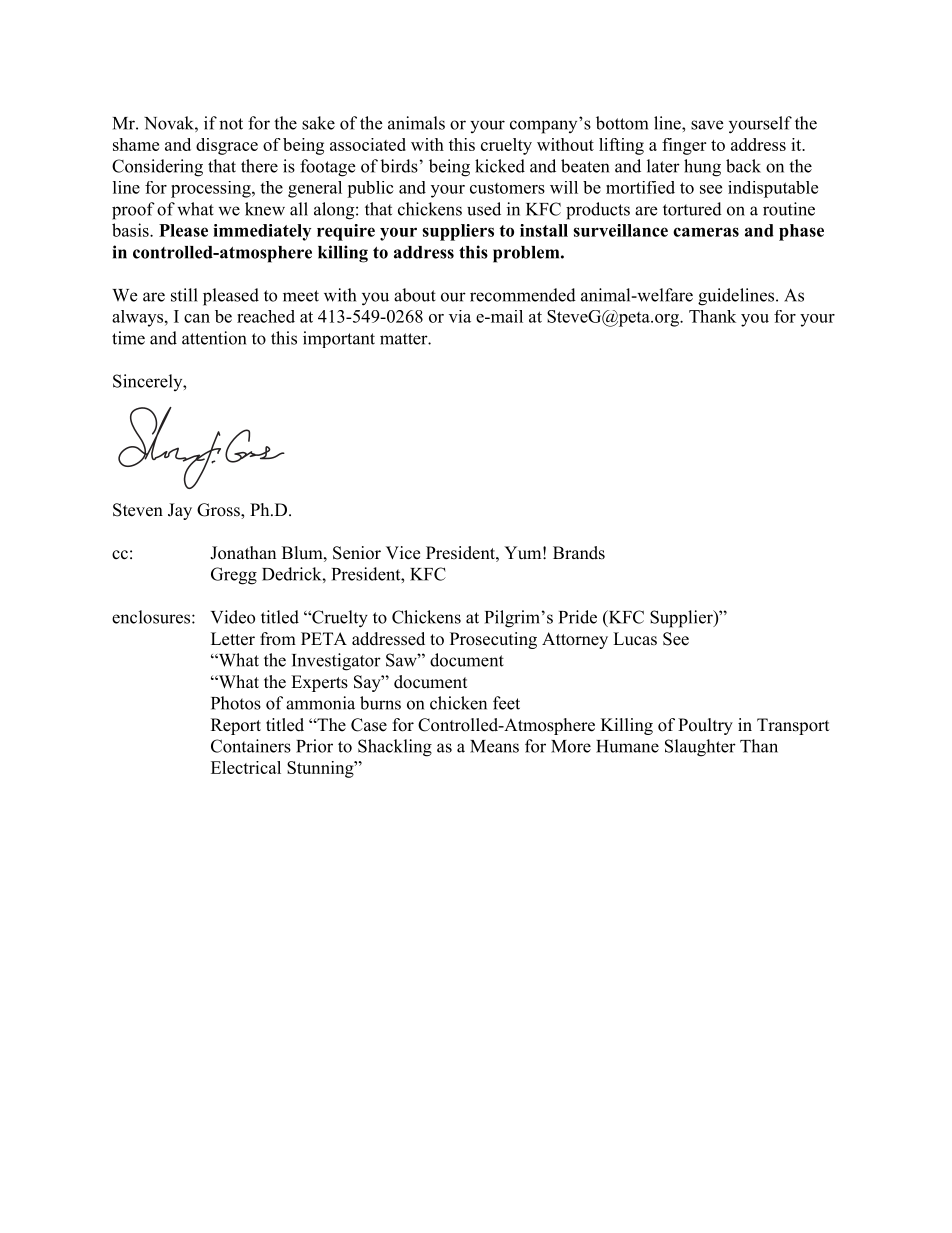  Describe the element at coordinates (460, 316) in the document. I see `via` at that location.
